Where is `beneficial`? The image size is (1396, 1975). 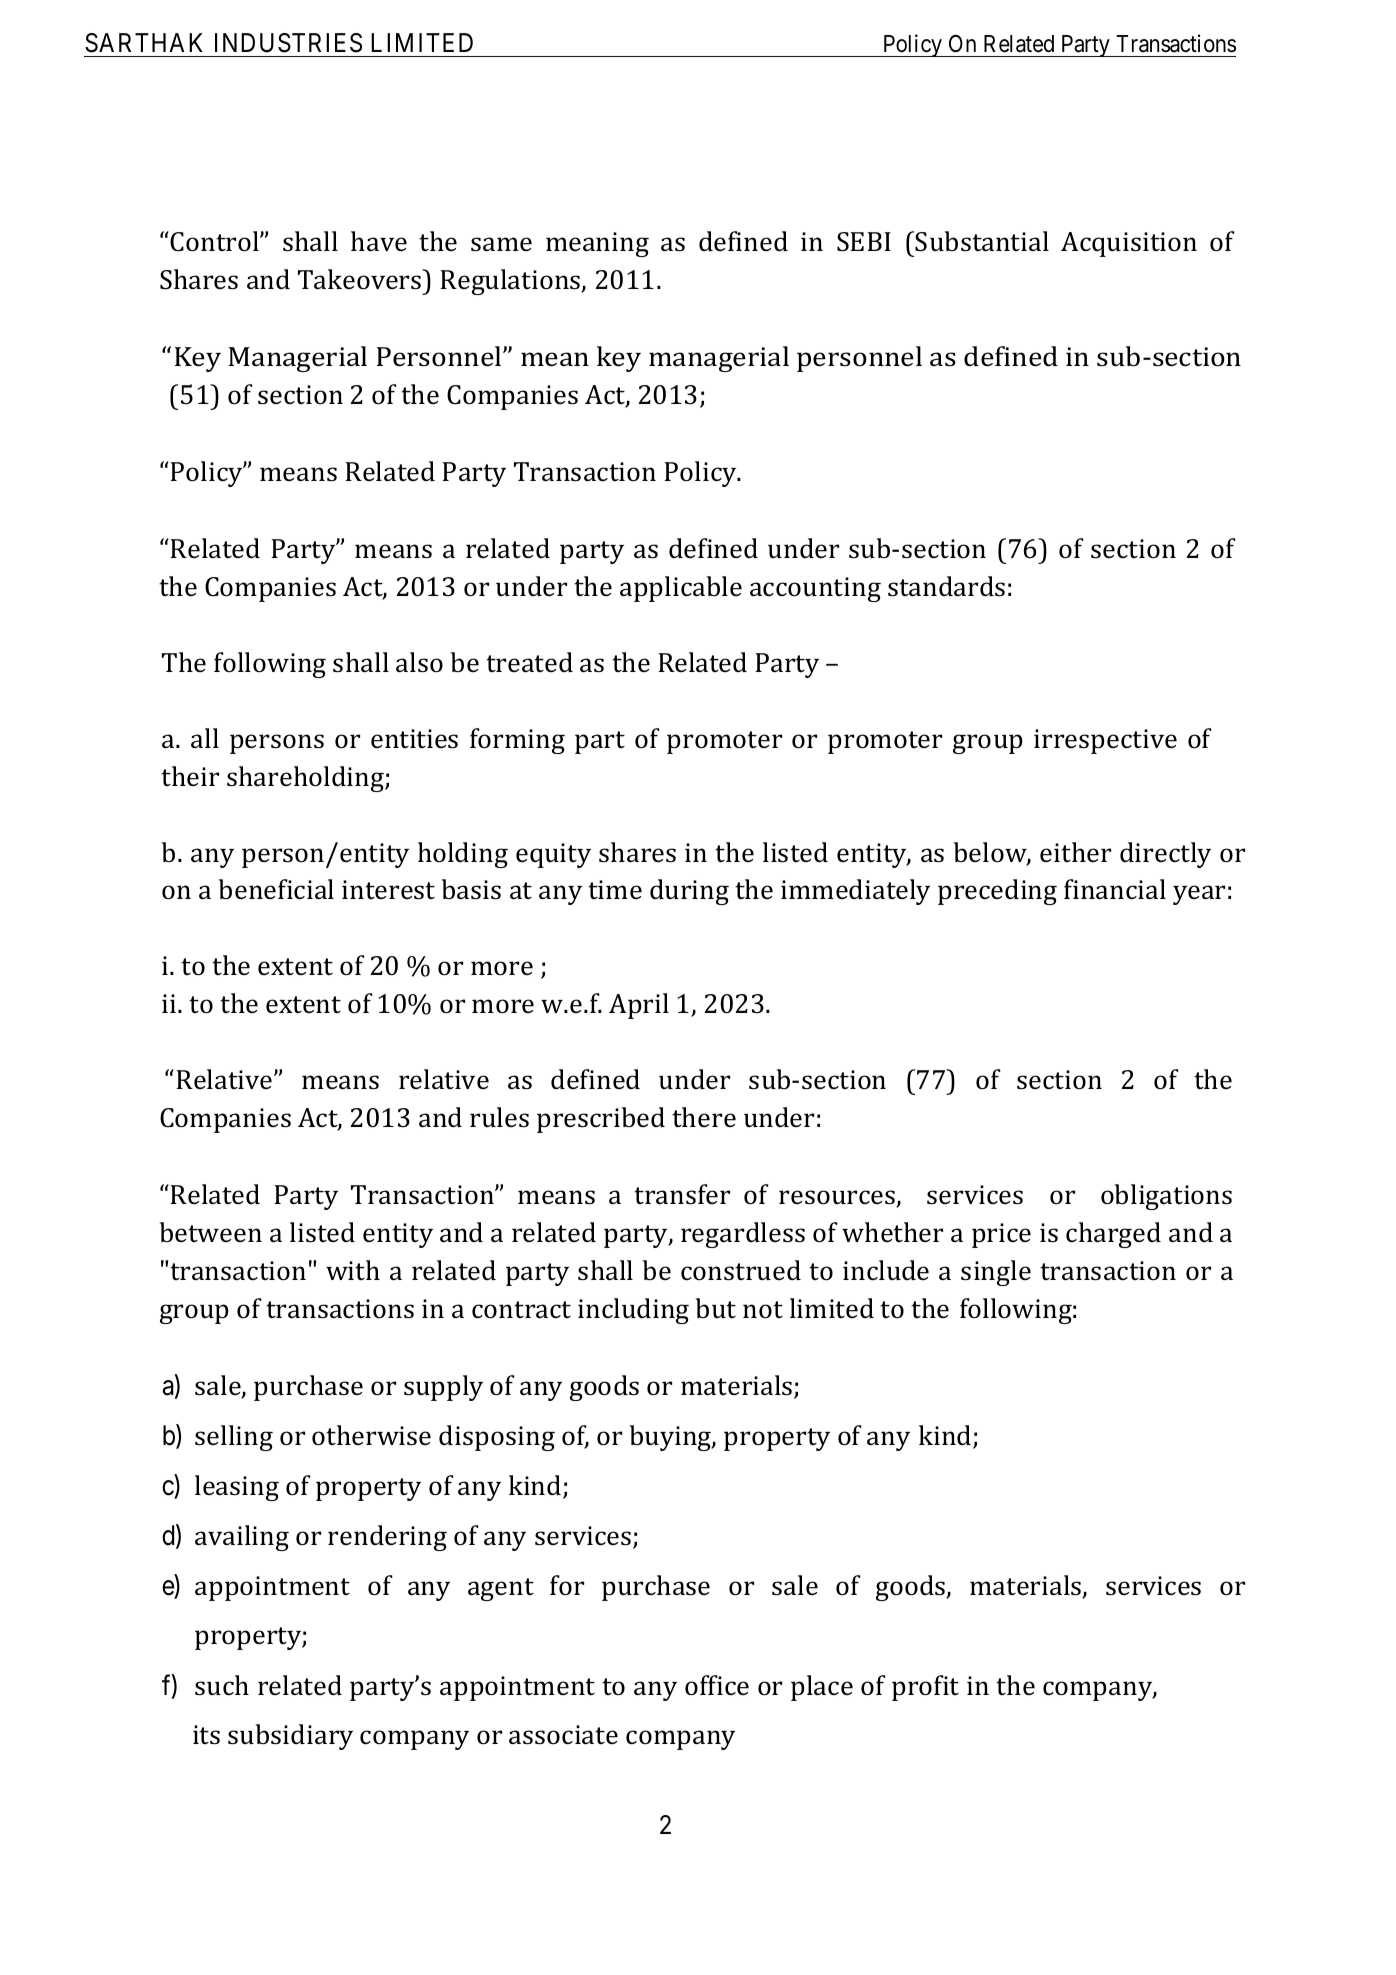 beneficial is located at coordinates (276, 889).
